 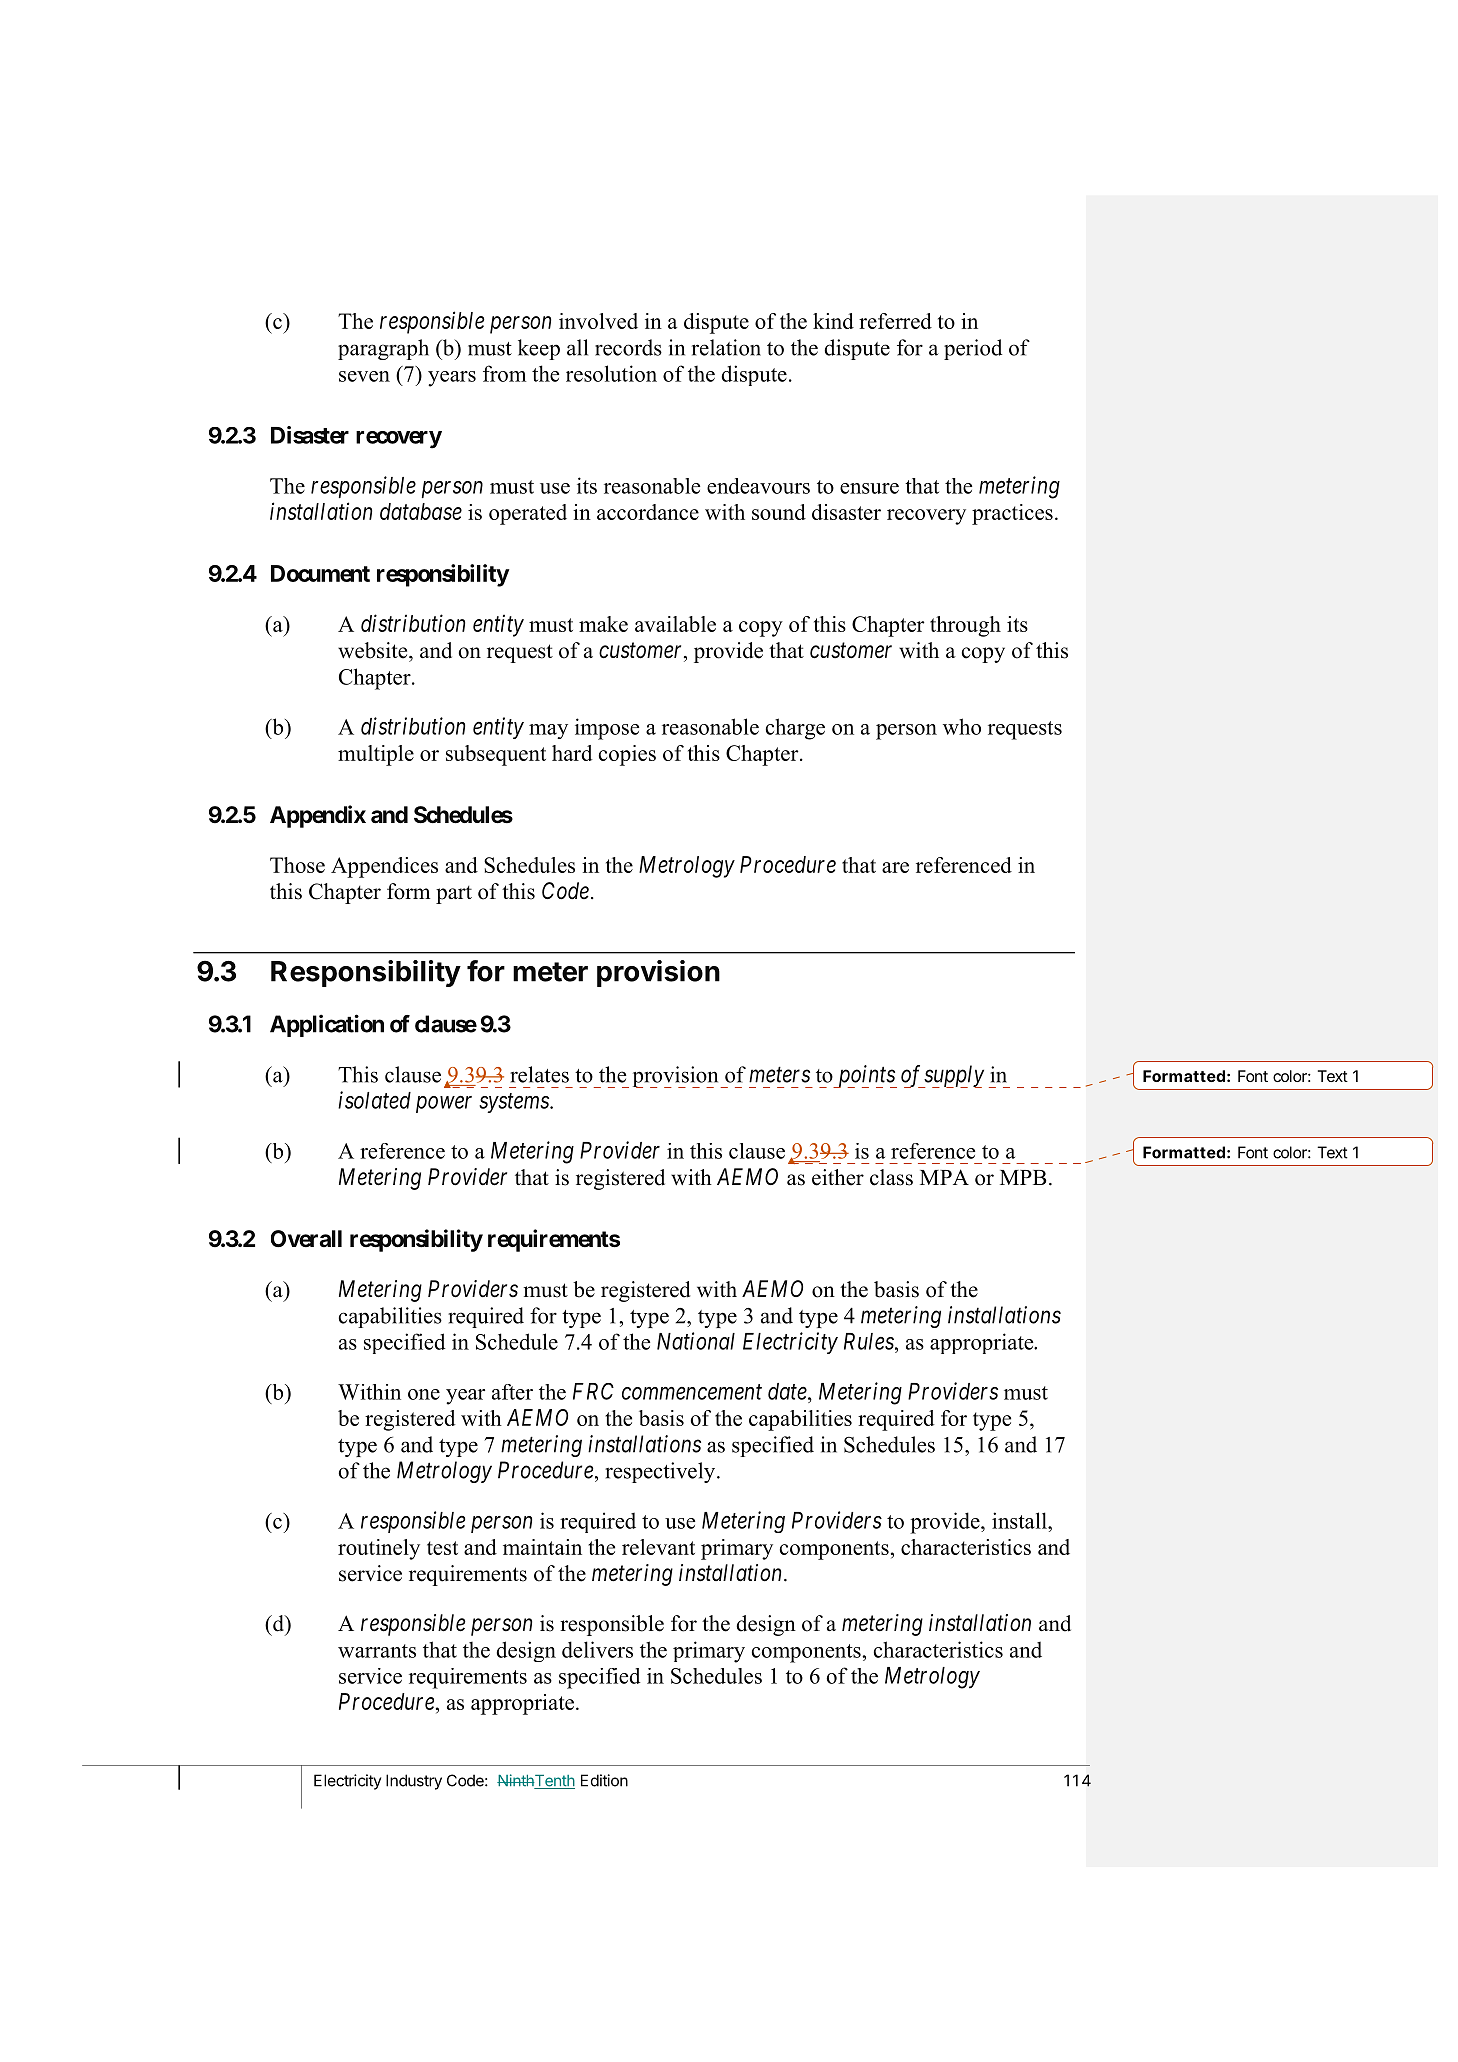 I want to click on Industry, so click(x=414, y=1782).
